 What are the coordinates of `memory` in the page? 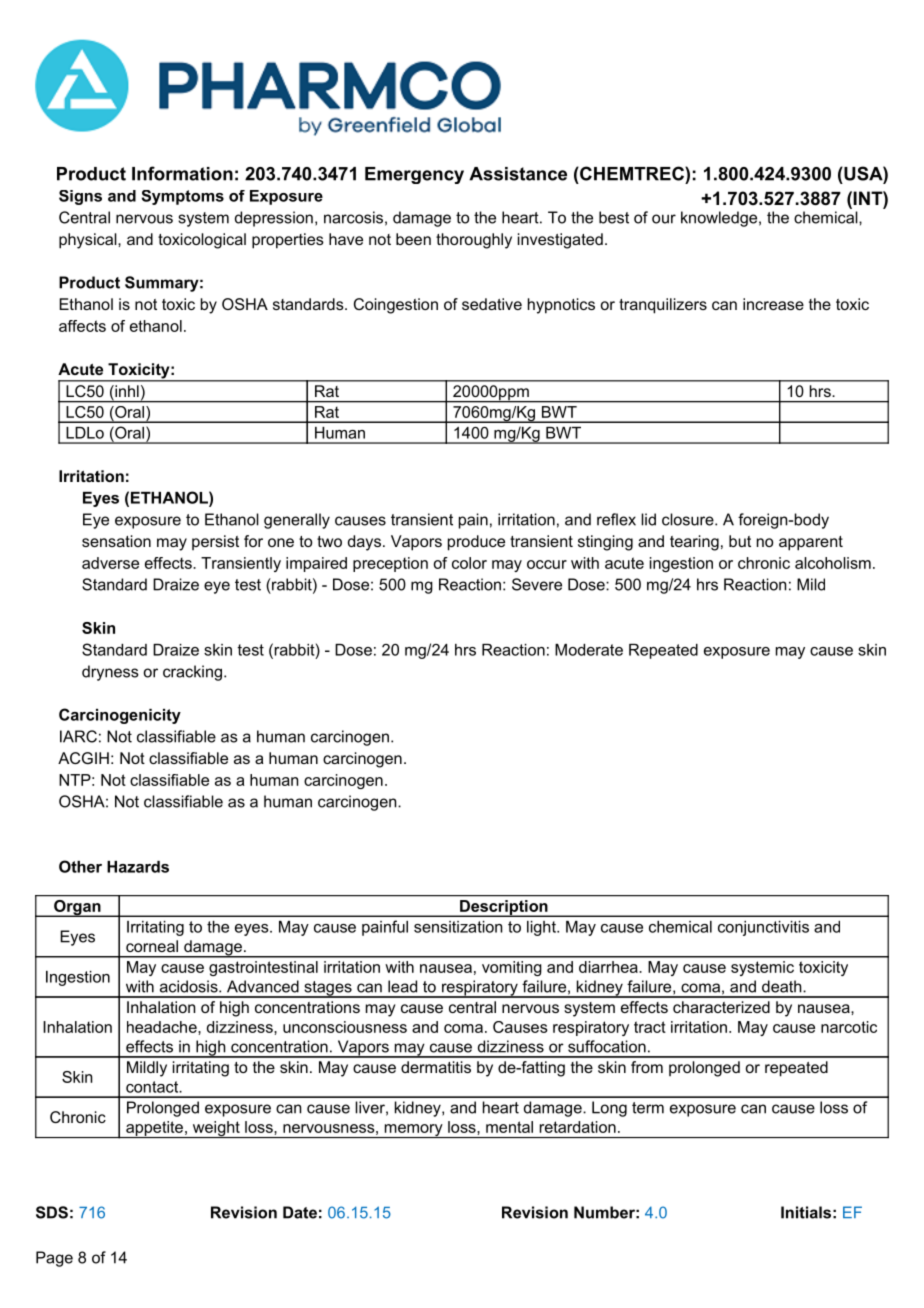 It's located at (413, 1131).
